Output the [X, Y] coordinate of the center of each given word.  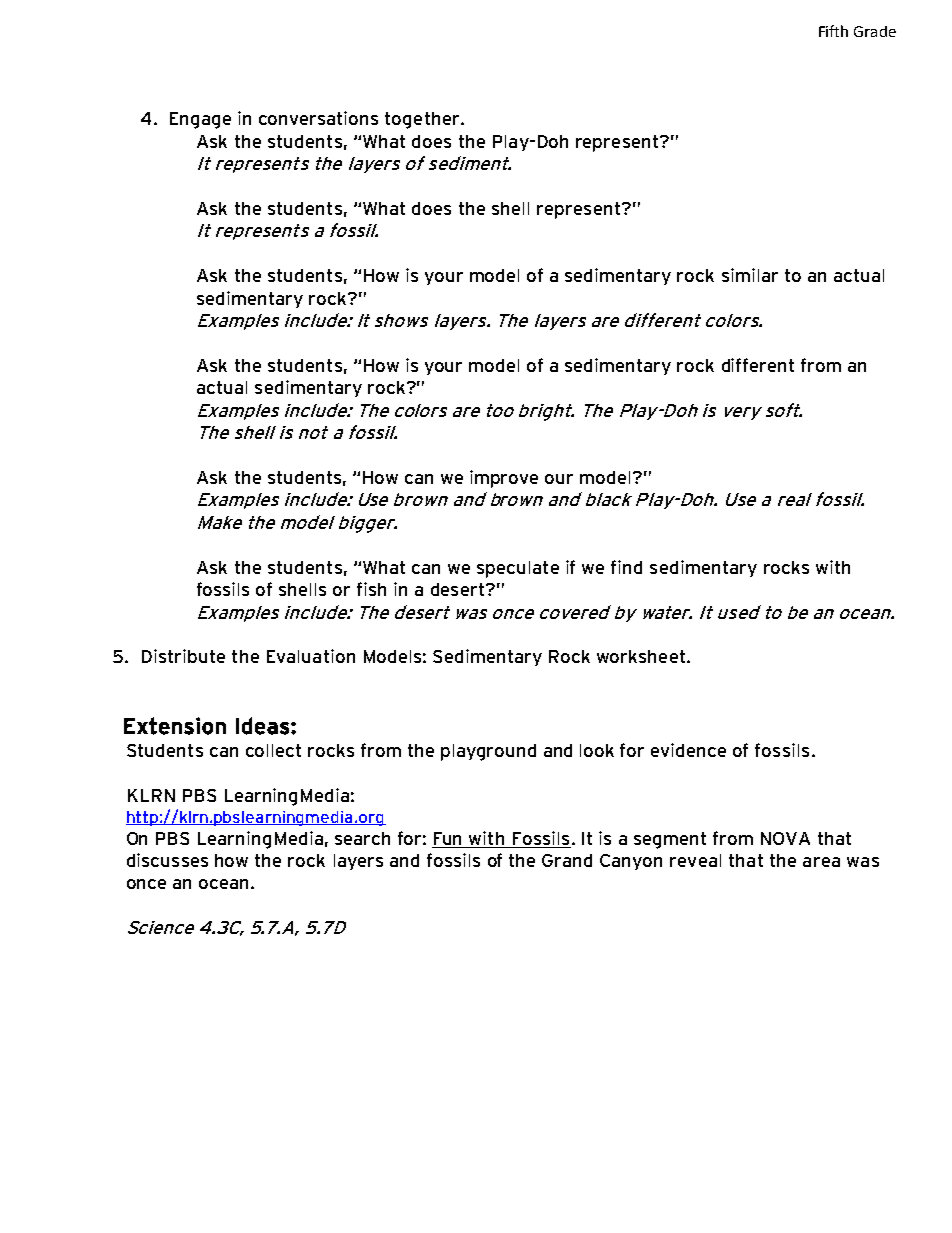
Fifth [833, 31]
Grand [567, 860]
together [423, 120]
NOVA [785, 838]
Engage [200, 120]
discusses [167, 860]
